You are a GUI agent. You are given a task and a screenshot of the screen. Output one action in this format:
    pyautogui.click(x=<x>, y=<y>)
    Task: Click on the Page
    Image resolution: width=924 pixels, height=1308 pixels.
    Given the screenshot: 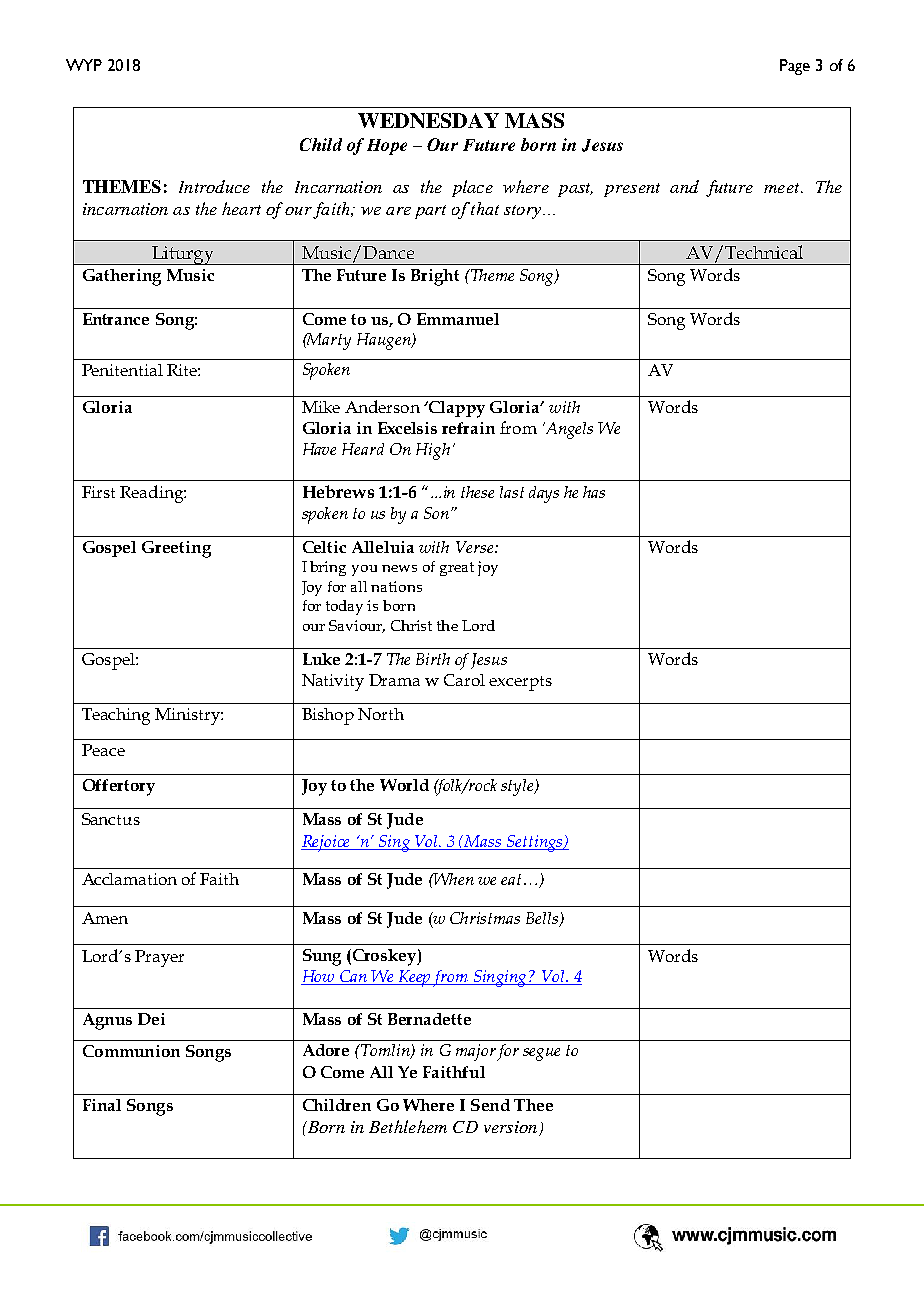 What is the action you would take?
    pyautogui.click(x=795, y=67)
